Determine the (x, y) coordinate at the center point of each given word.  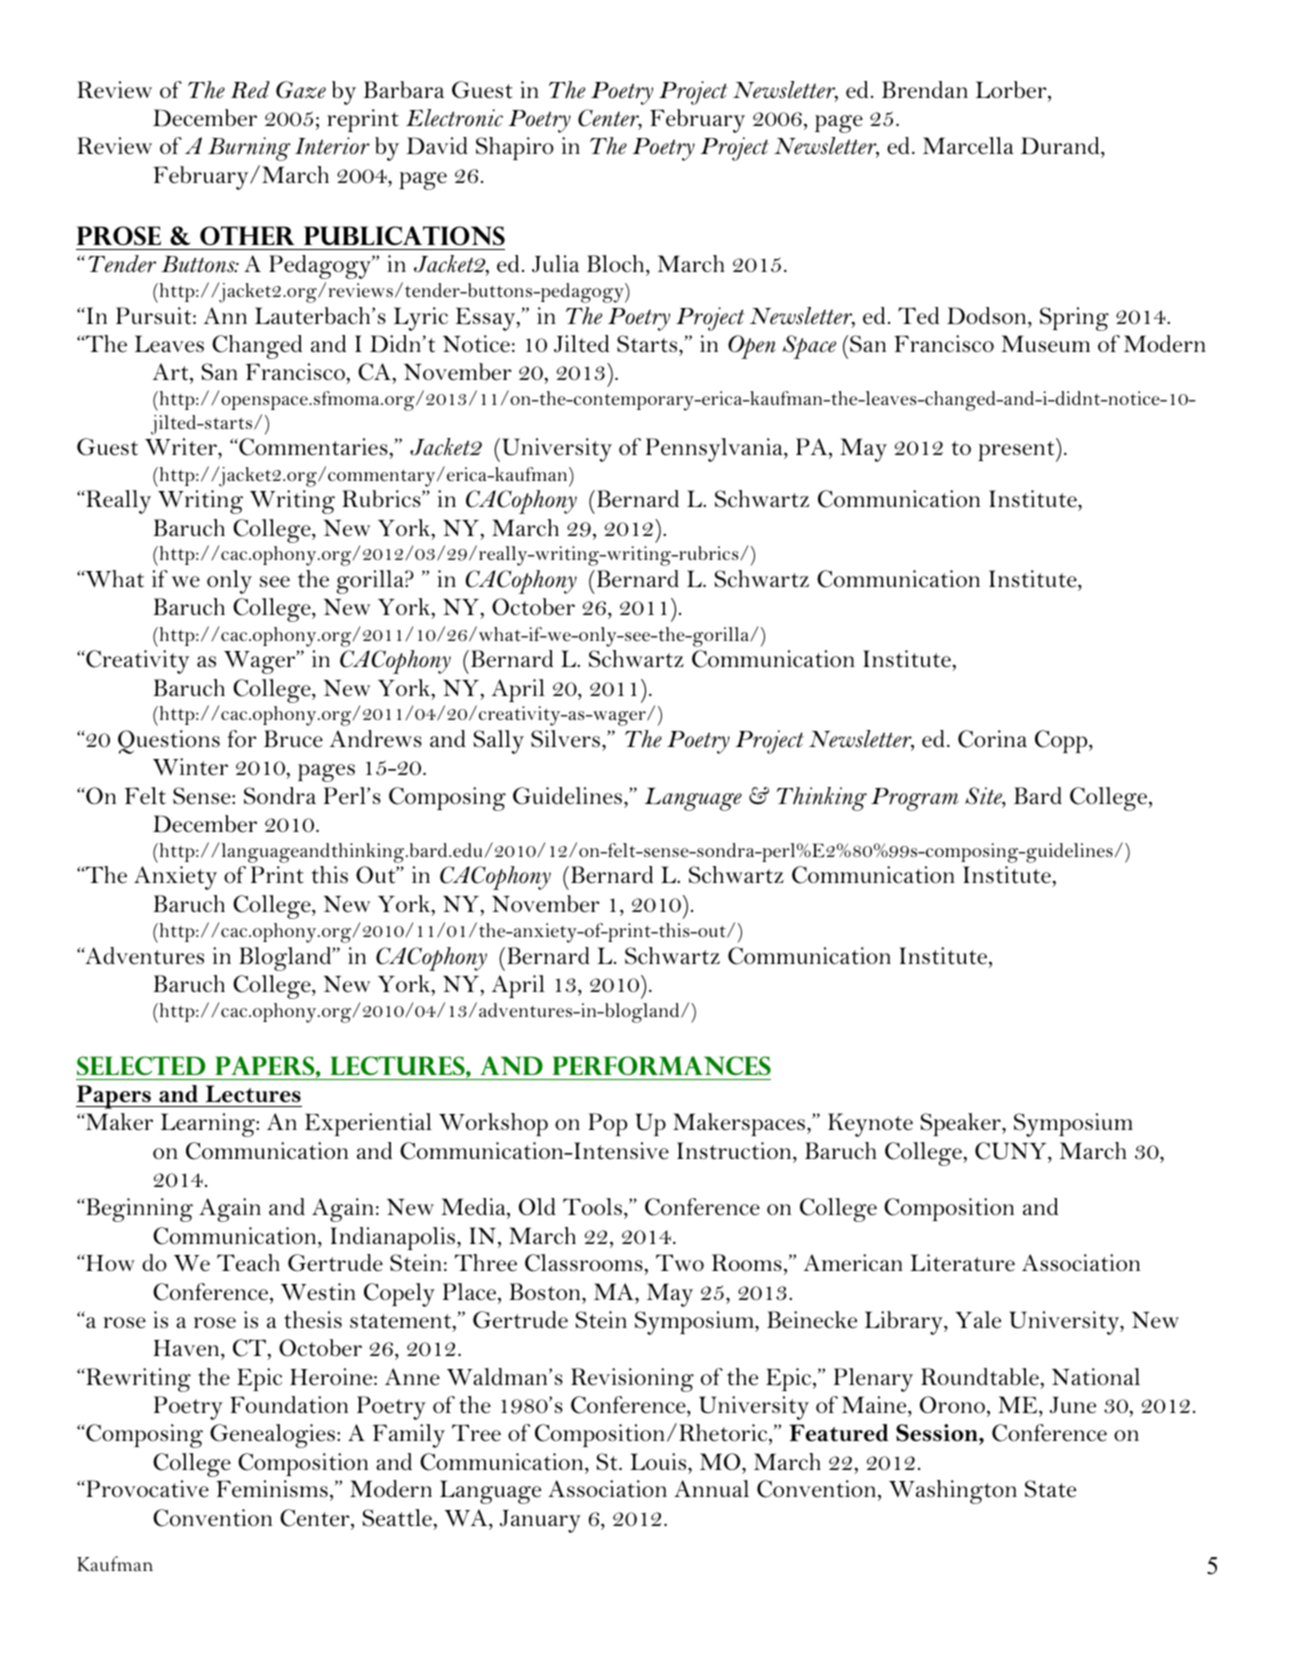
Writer (182, 448)
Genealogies (272, 1436)
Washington (953, 1492)
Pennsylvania (715, 450)
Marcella (968, 146)
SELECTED (141, 1065)
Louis (659, 1462)
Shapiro (515, 148)
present (1017, 450)
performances (661, 1065)
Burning (249, 149)
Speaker (961, 1124)
